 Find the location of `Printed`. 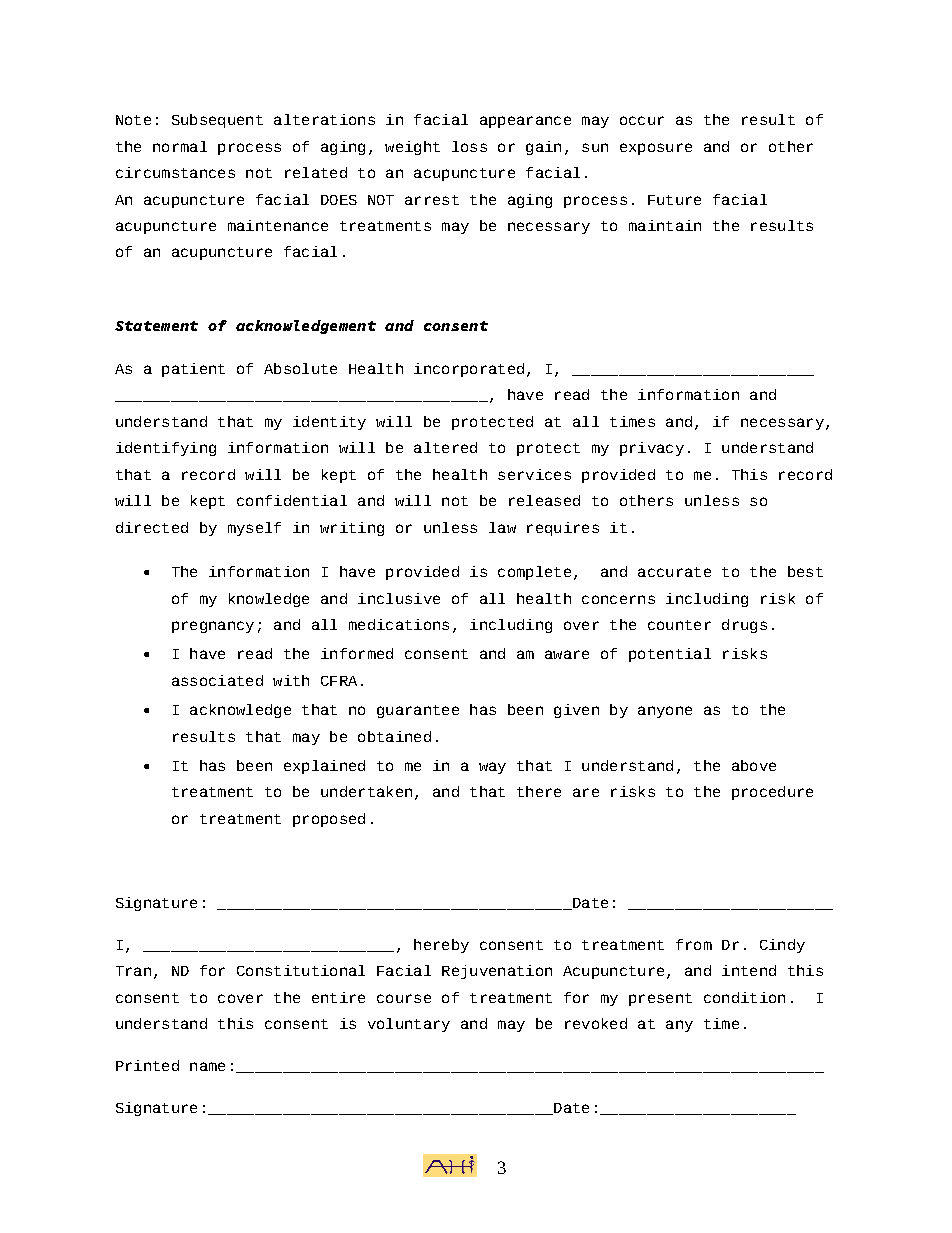

Printed is located at coordinates (147, 1065).
